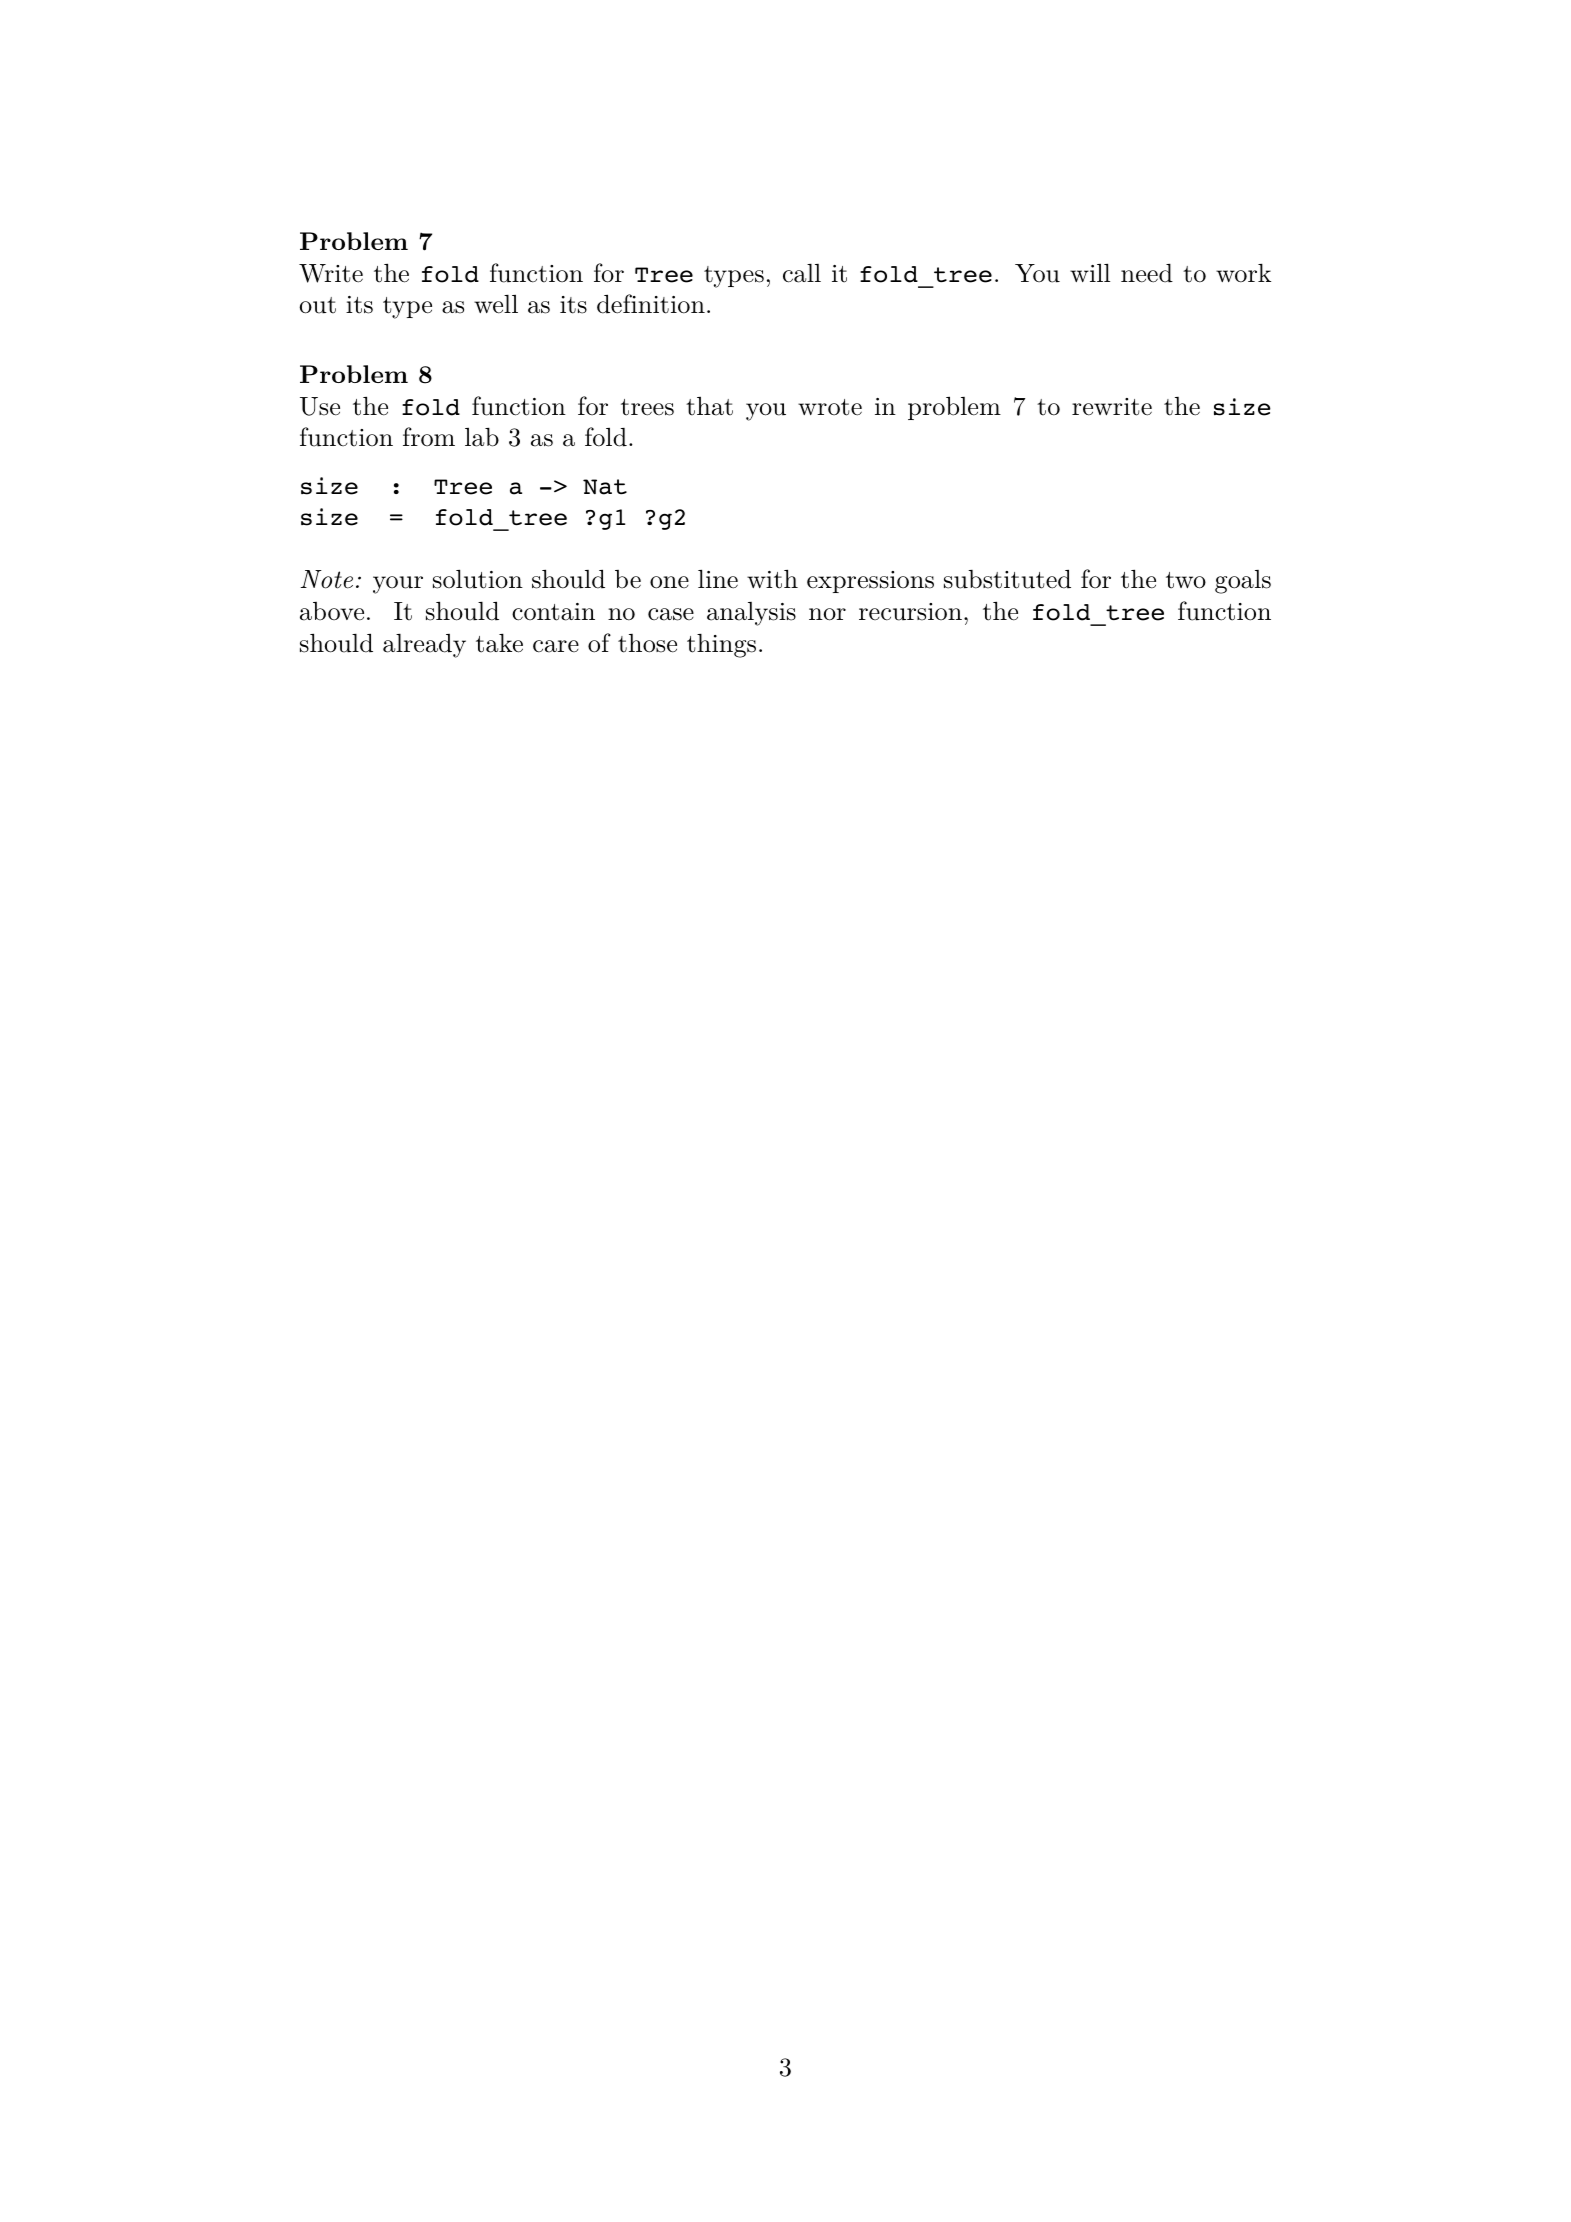 The image size is (1571, 2222). What do you see at coordinates (1186, 580) in the screenshot?
I see `two` at bounding box center [1186, 580].
